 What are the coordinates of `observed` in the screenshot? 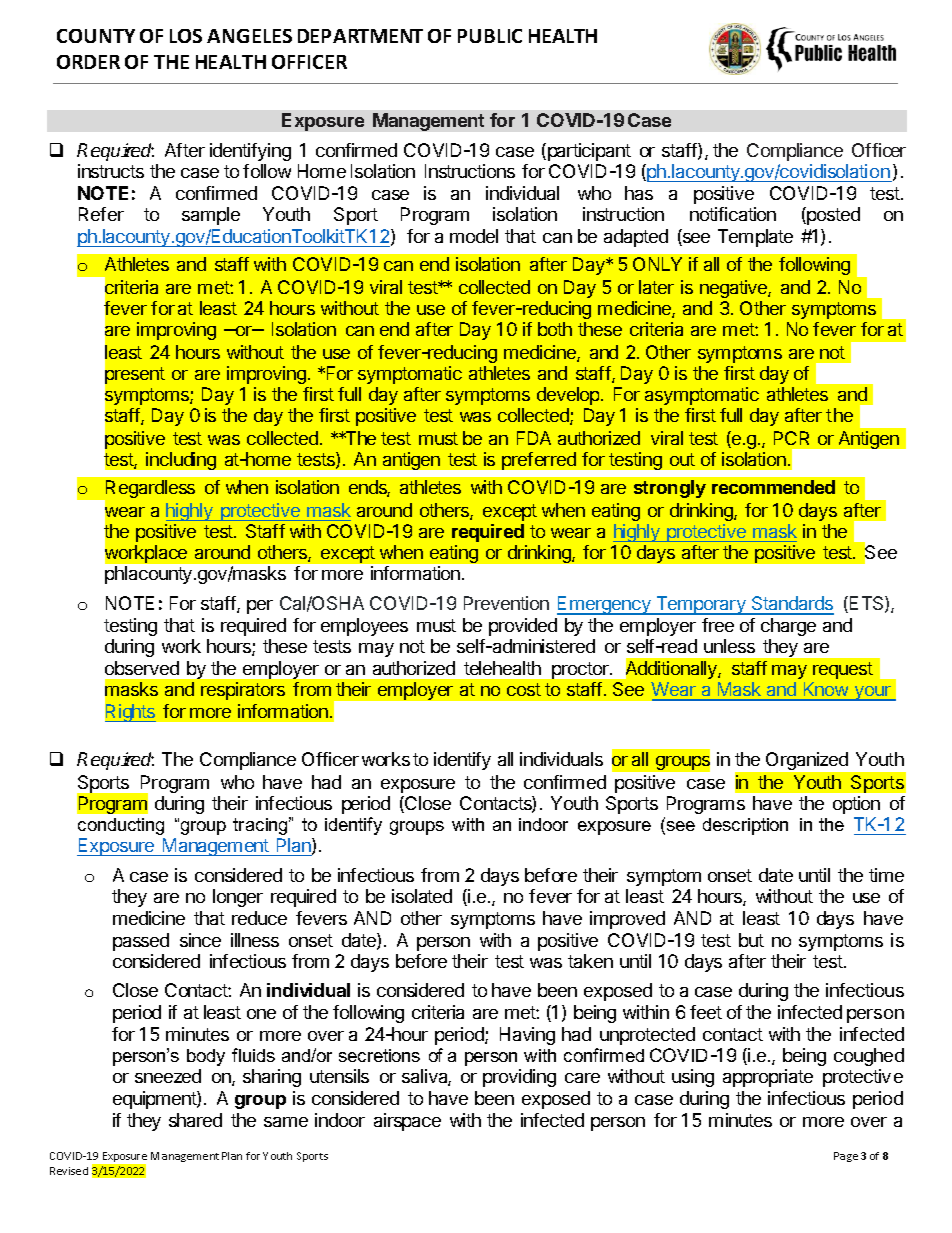 It's located at (142, 668).
